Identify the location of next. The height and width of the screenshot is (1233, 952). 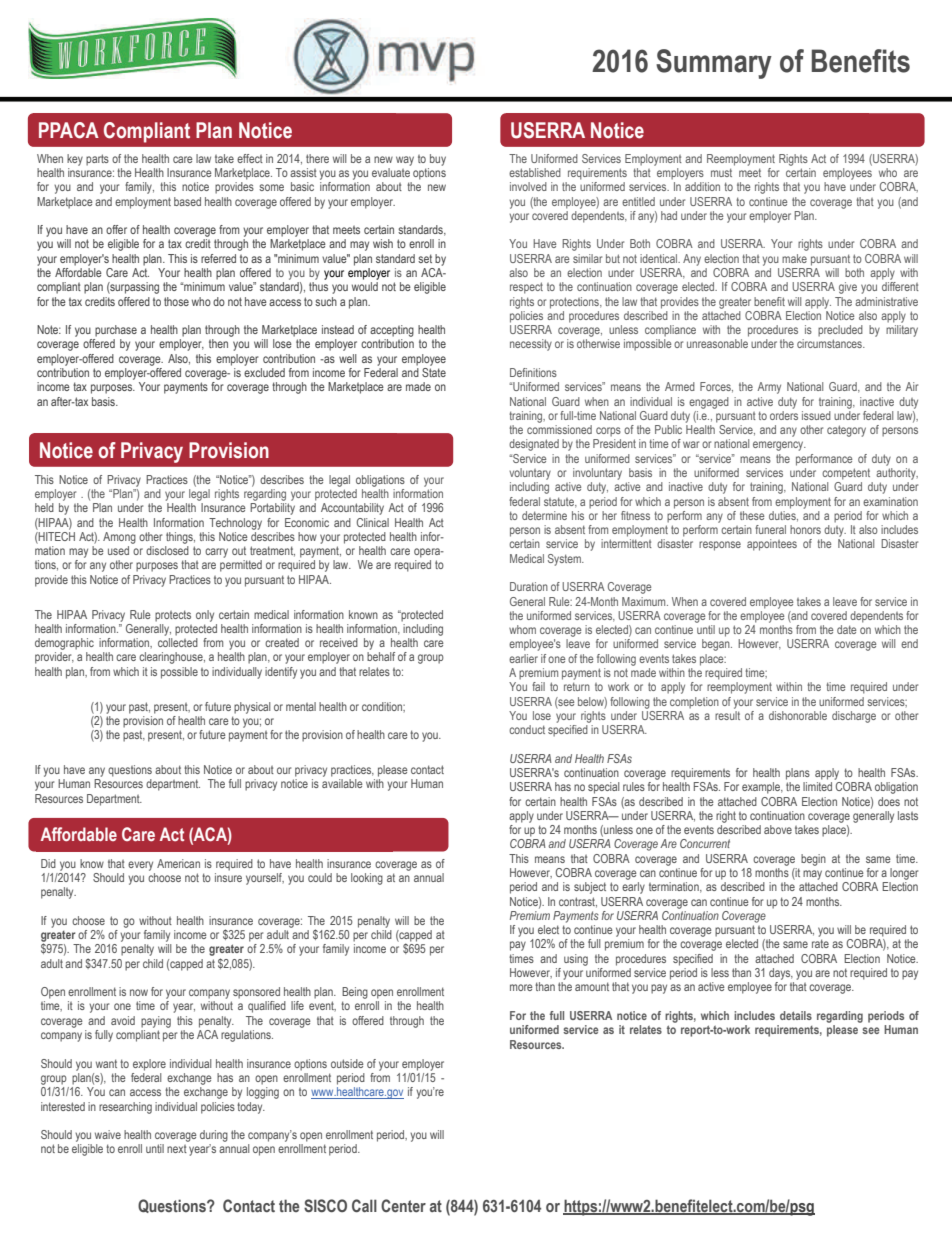
(177, 1149).
